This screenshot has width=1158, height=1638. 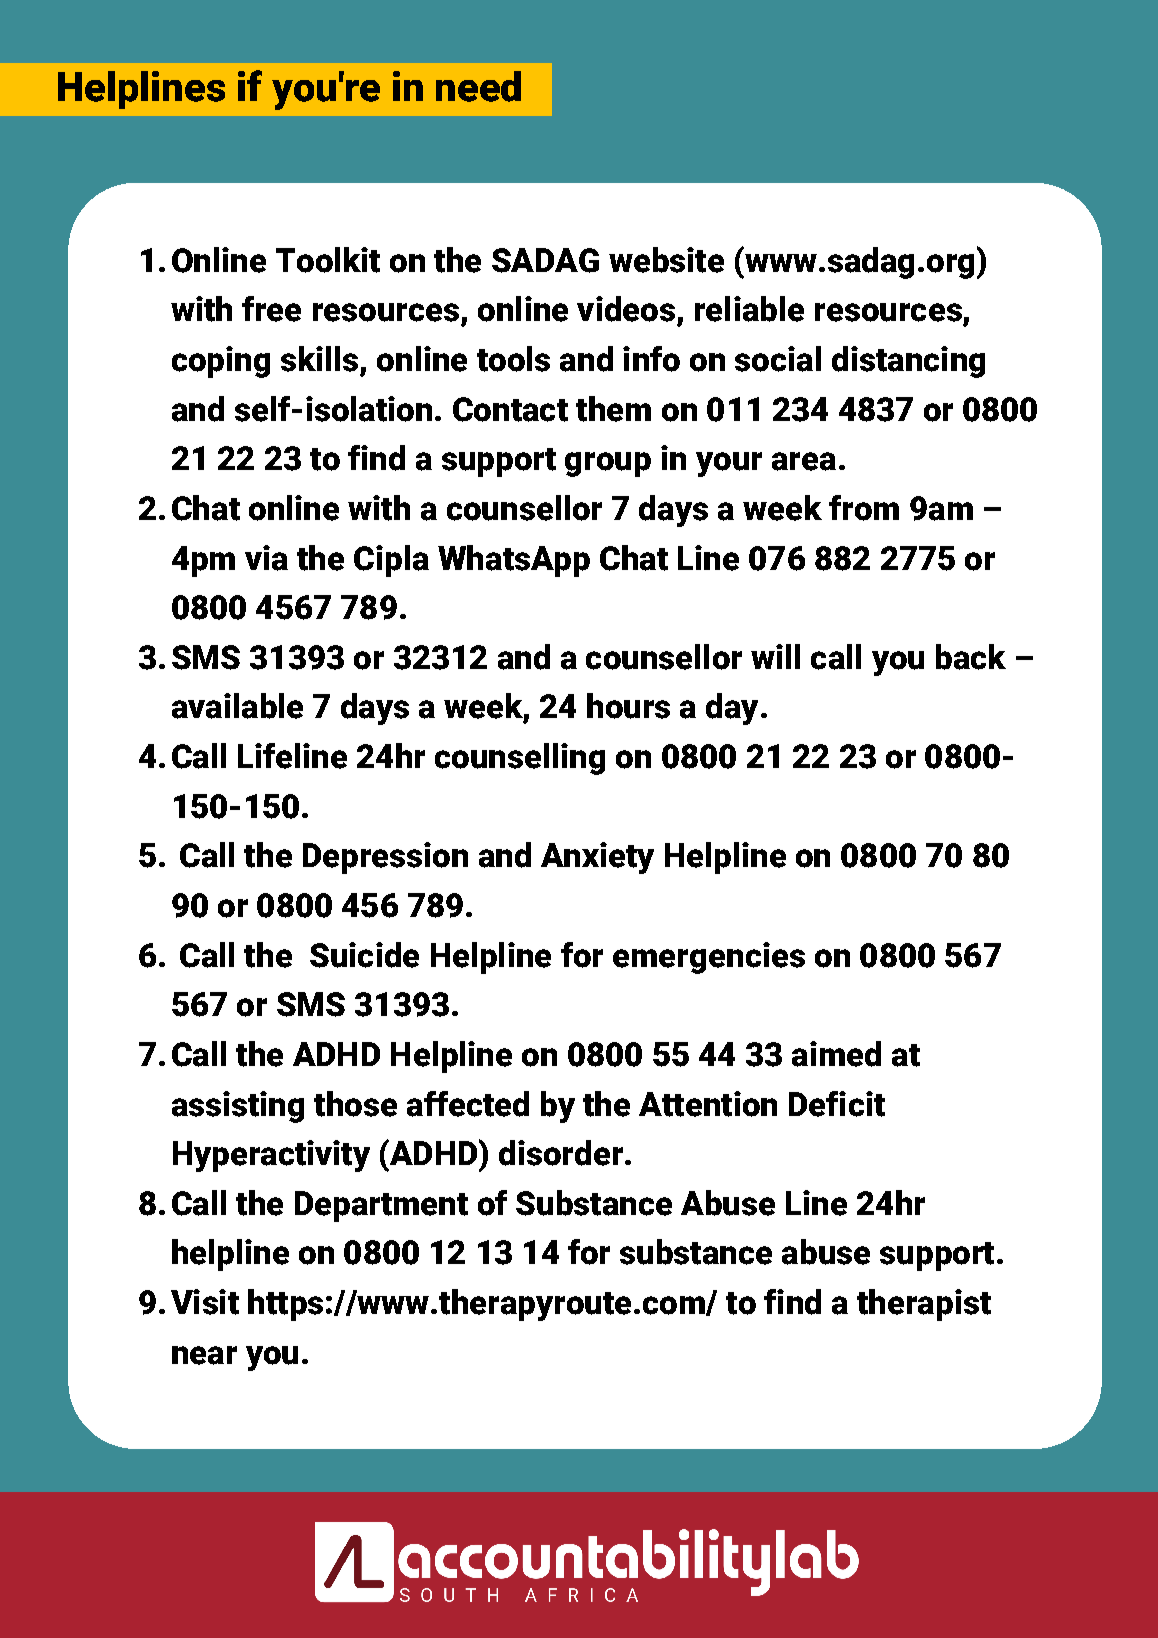 What do you see at coordinates (266, 558) in the screenshot?
I see `via` at bounding box center [266, 558].
